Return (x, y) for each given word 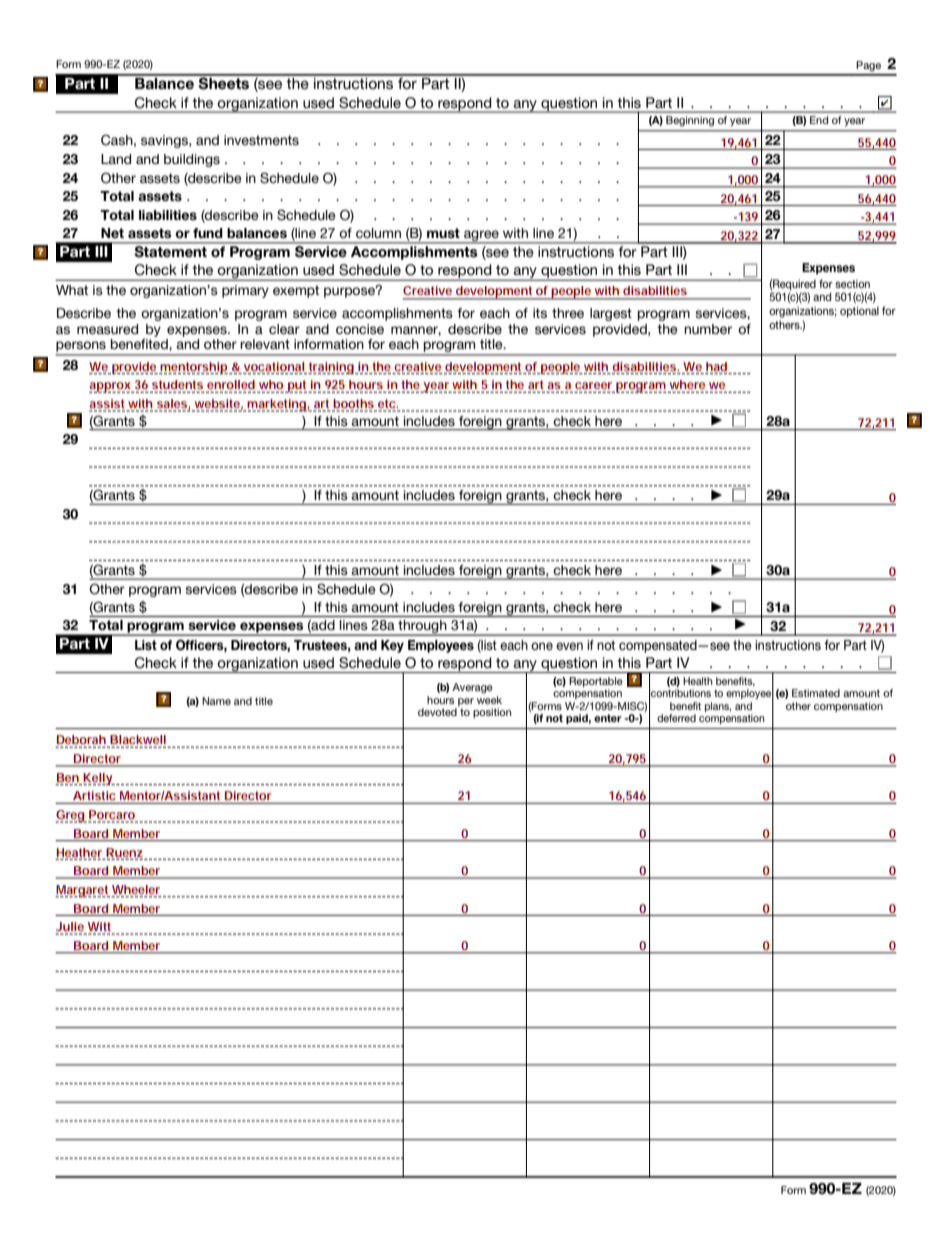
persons (81, 348)
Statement (171, 251)
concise (360, 329)
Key (392, 646)
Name (216, 701)
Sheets (224, 82)
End (819, 120)
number (708, 329)
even (569, 646)
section (852, 283)
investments (261, 140)
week (489, 698)
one (542, 646)
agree (481, 236)
